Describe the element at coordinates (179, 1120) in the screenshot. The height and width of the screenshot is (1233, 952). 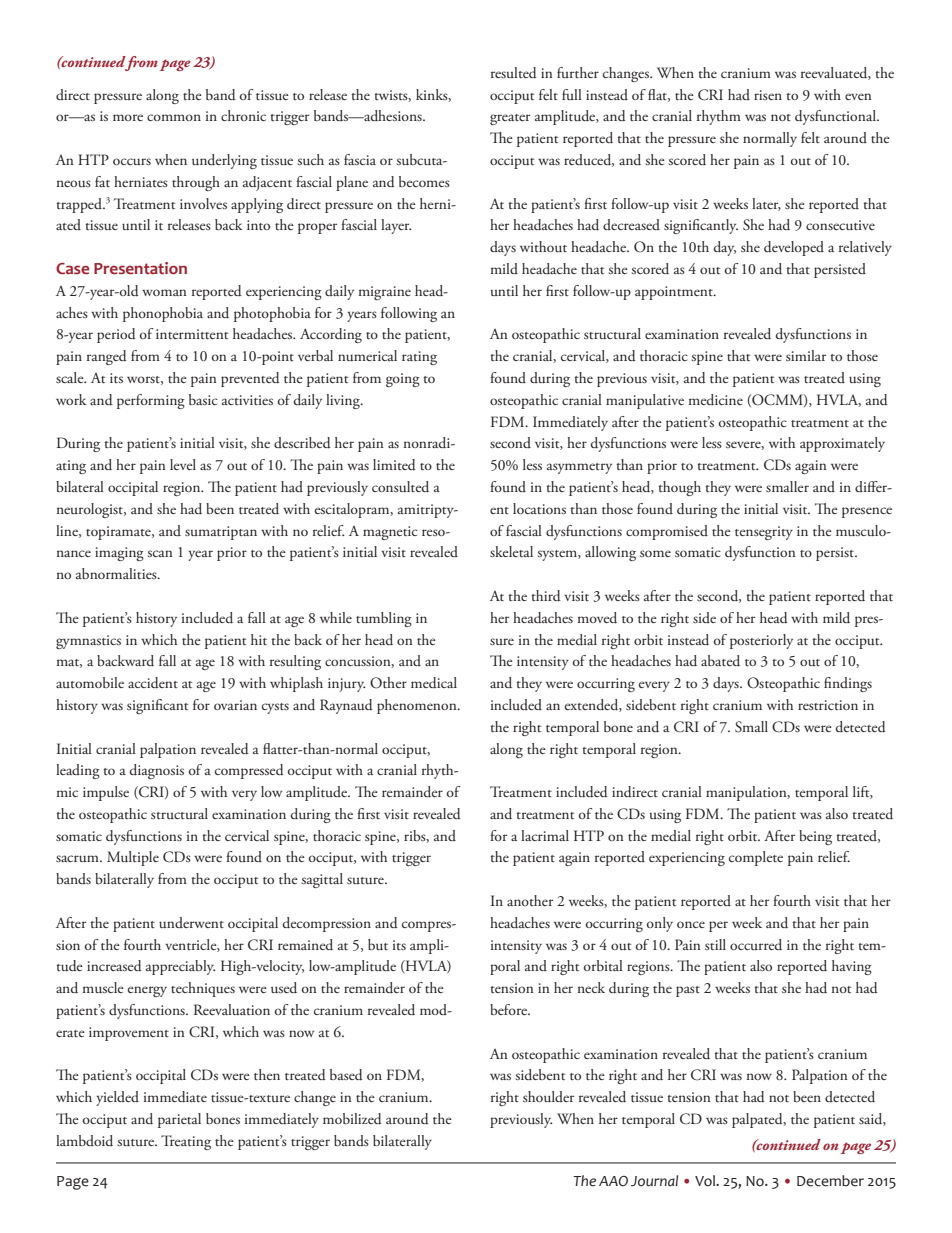
I see `parietal` at that location.
